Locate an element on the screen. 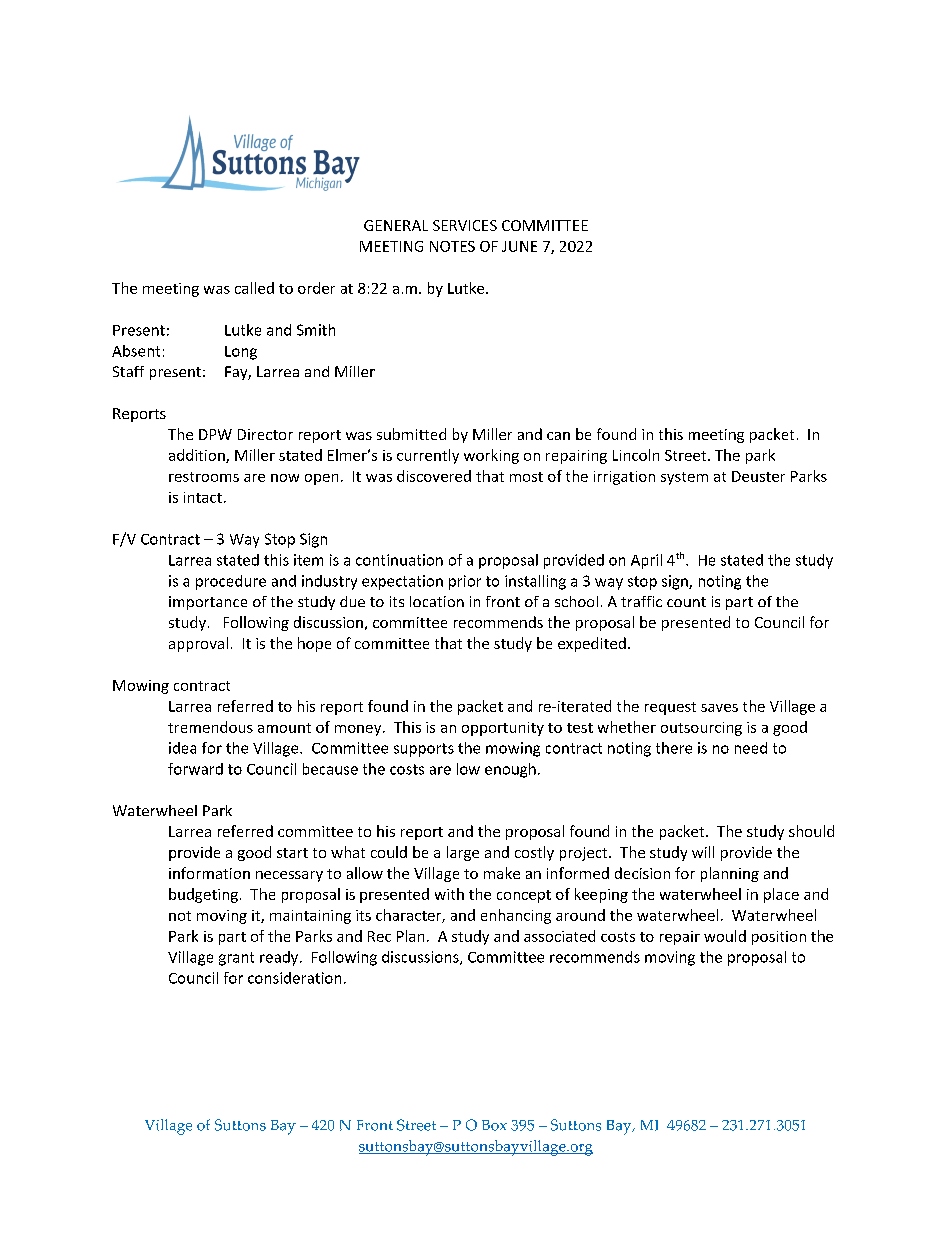 The height and width of the screenshot is (1233, 952). consideration is located at coordinates (294, 978).
